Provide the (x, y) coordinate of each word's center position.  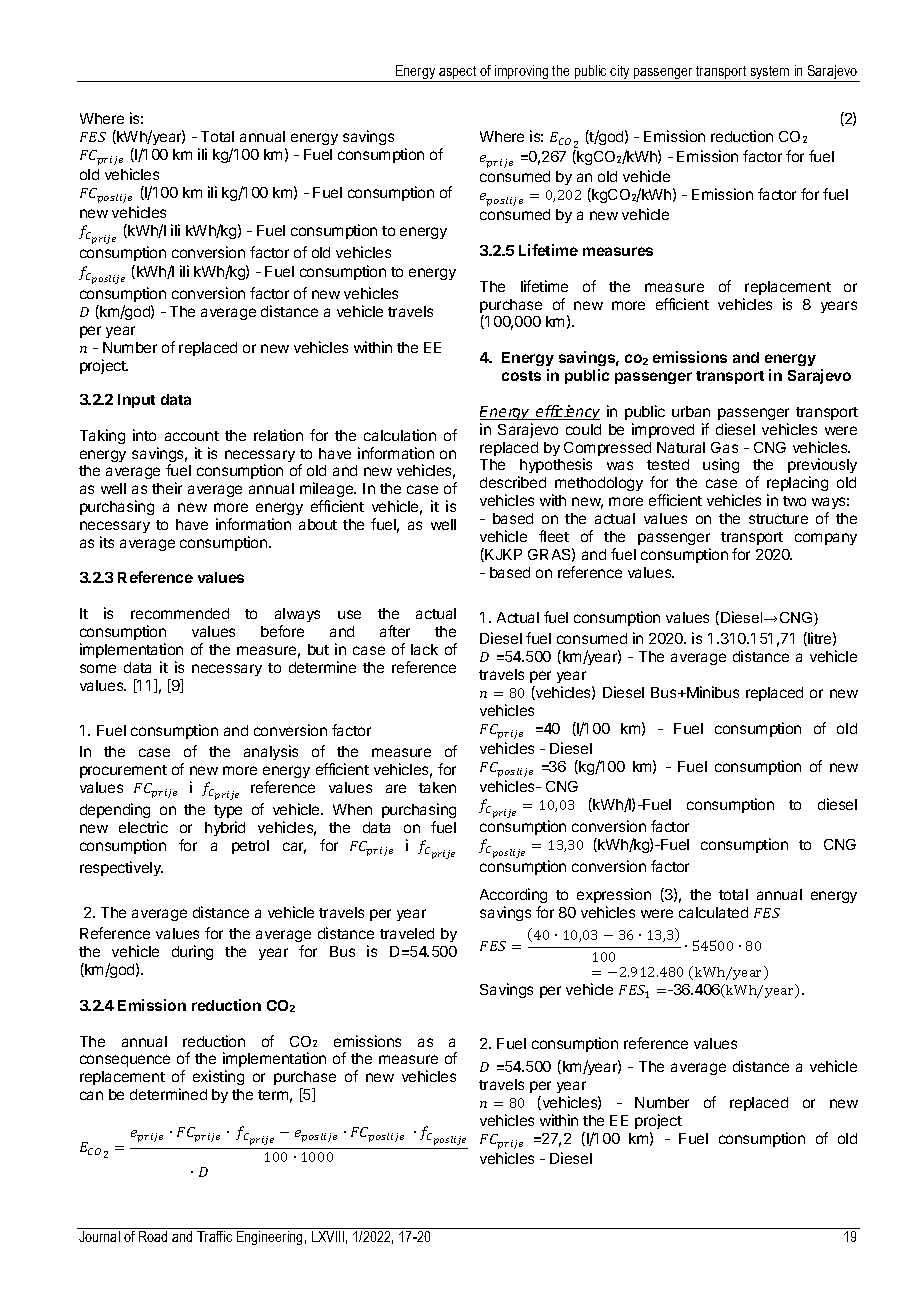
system (770, 74)
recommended (180, 613)
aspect (458, 74)
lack (424, 649)
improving (522, 73)
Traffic (214, 1236)
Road (153, 1236)
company (826, 539)
